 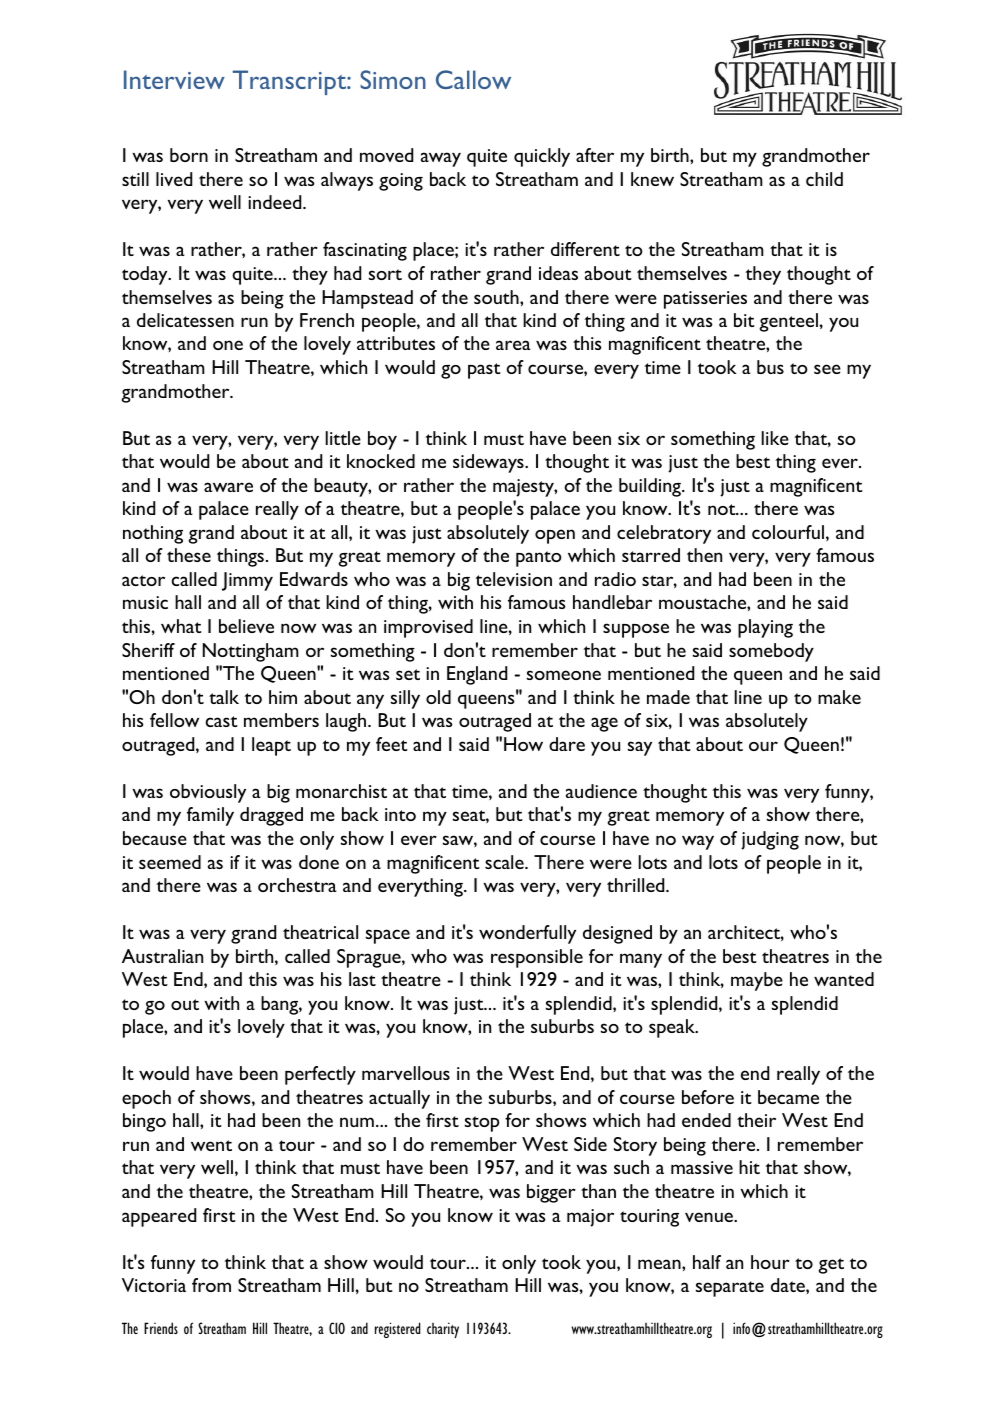 What do you see at coordinates (224, 697) in the document?
I see `talk` at bounding box center [224, 697].
